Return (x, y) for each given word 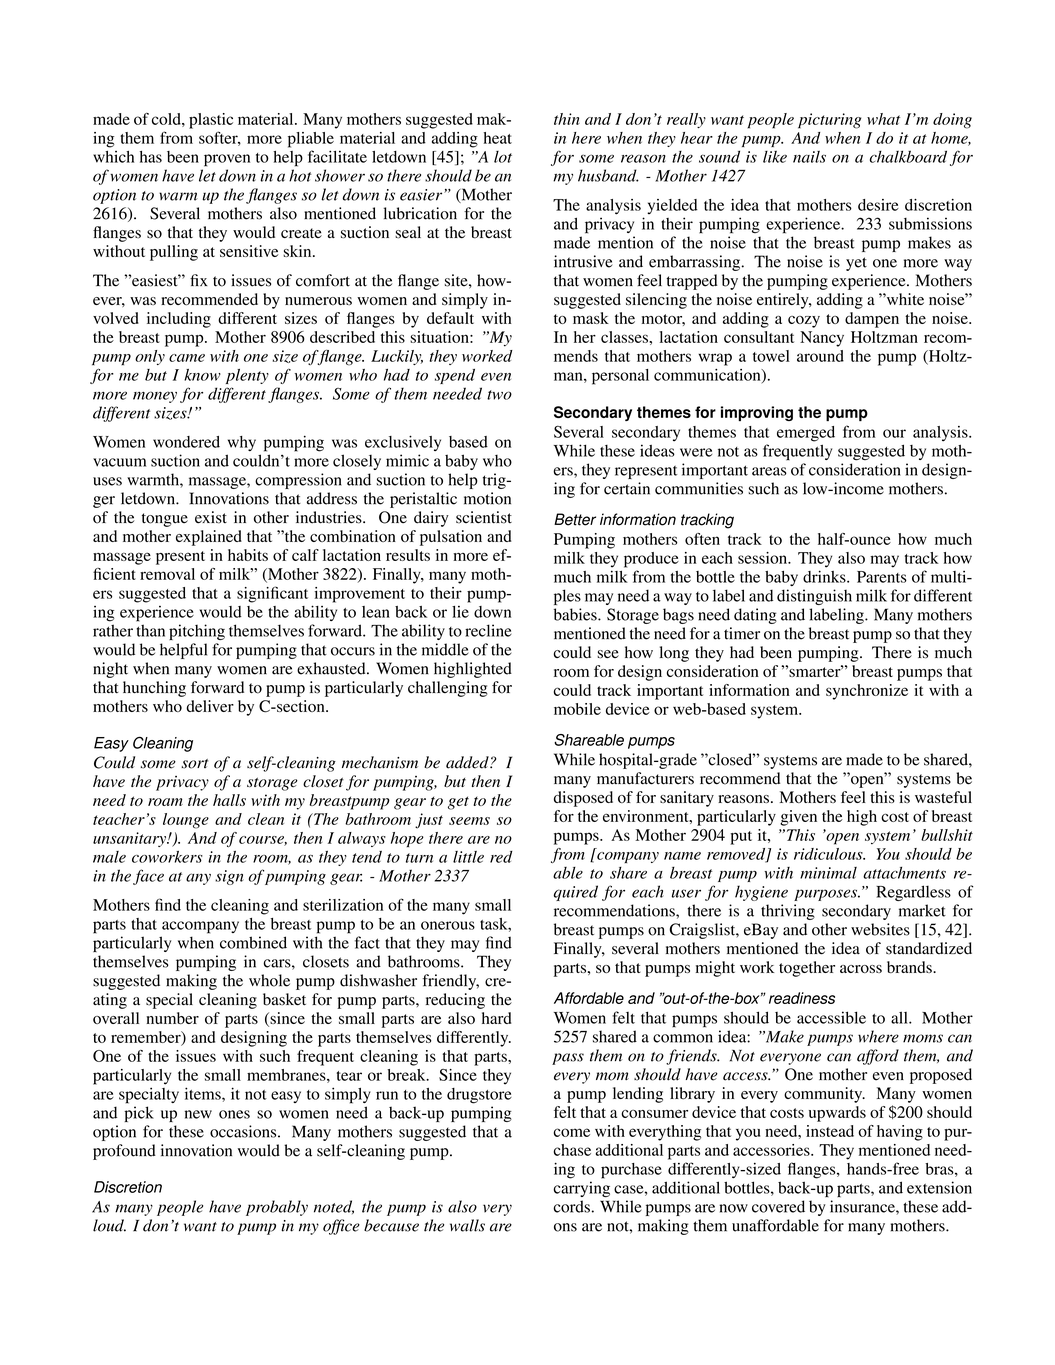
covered (778, 1206)
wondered (186, 442)
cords (571, 1206)
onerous (448, 925)
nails (809, 157)
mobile (577, 709)
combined (253, 942)
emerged (806, 434)
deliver (210, 706)
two (499, 395)
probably (277, 1208)
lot (503, 157)
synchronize (867, 692)
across (861, 969)
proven (227, 160)
